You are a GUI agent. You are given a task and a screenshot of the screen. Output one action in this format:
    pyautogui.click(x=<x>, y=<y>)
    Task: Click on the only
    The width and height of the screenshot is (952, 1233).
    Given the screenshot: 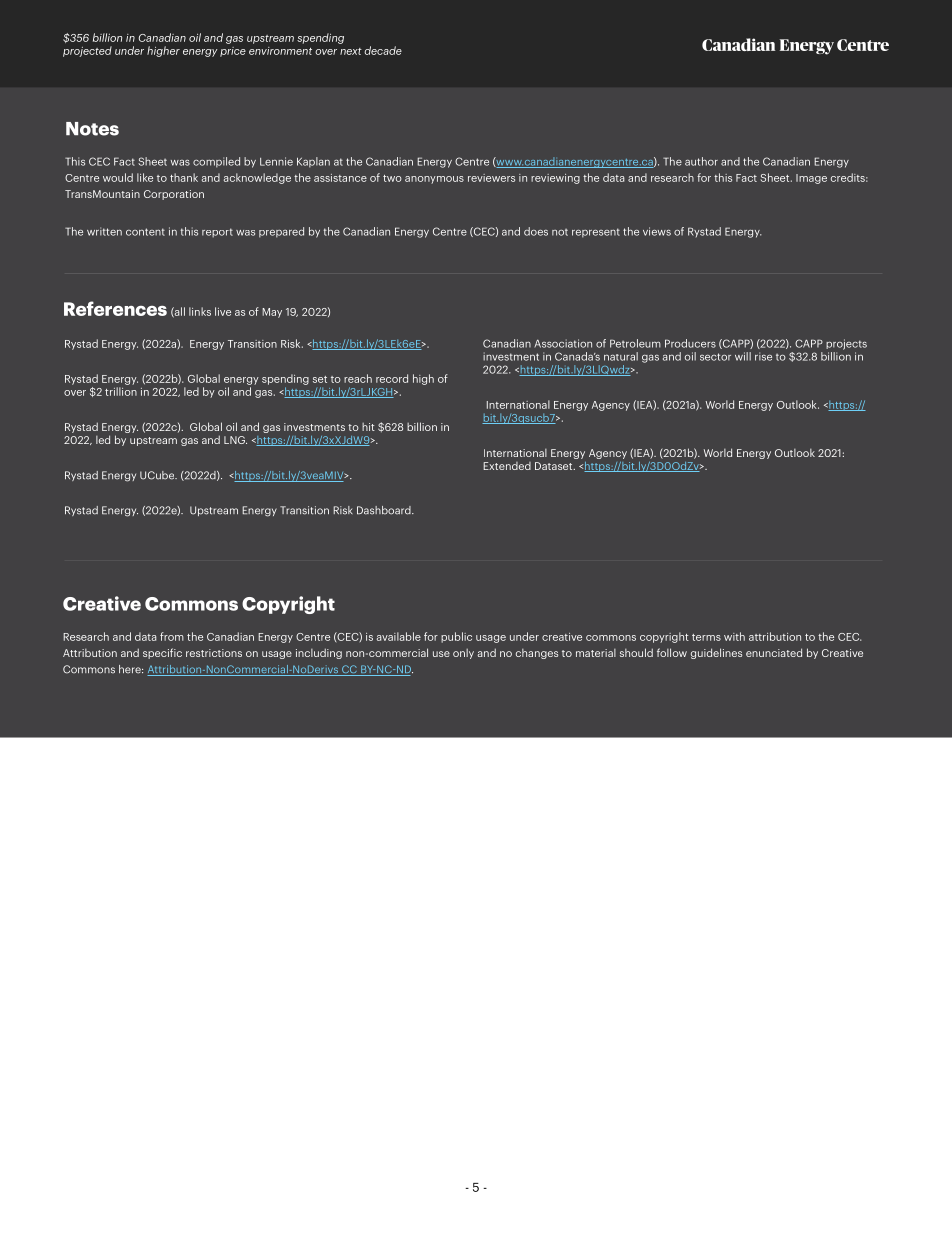 What is the action you would take?
    pyautogui.click(x=463, y=654)
